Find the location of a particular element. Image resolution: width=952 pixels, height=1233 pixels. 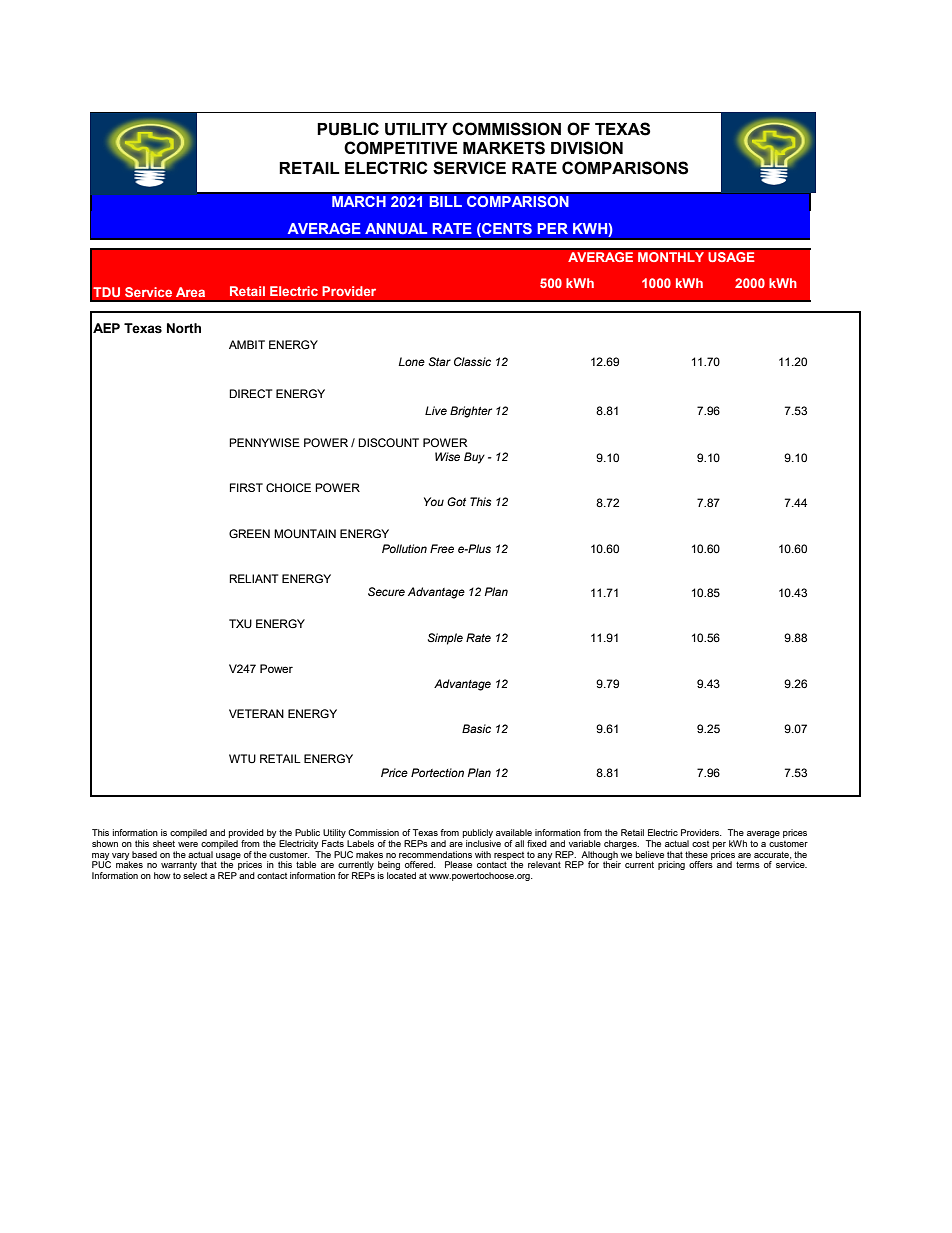

COMPETITIVE is located at coordinates (400, 148).
